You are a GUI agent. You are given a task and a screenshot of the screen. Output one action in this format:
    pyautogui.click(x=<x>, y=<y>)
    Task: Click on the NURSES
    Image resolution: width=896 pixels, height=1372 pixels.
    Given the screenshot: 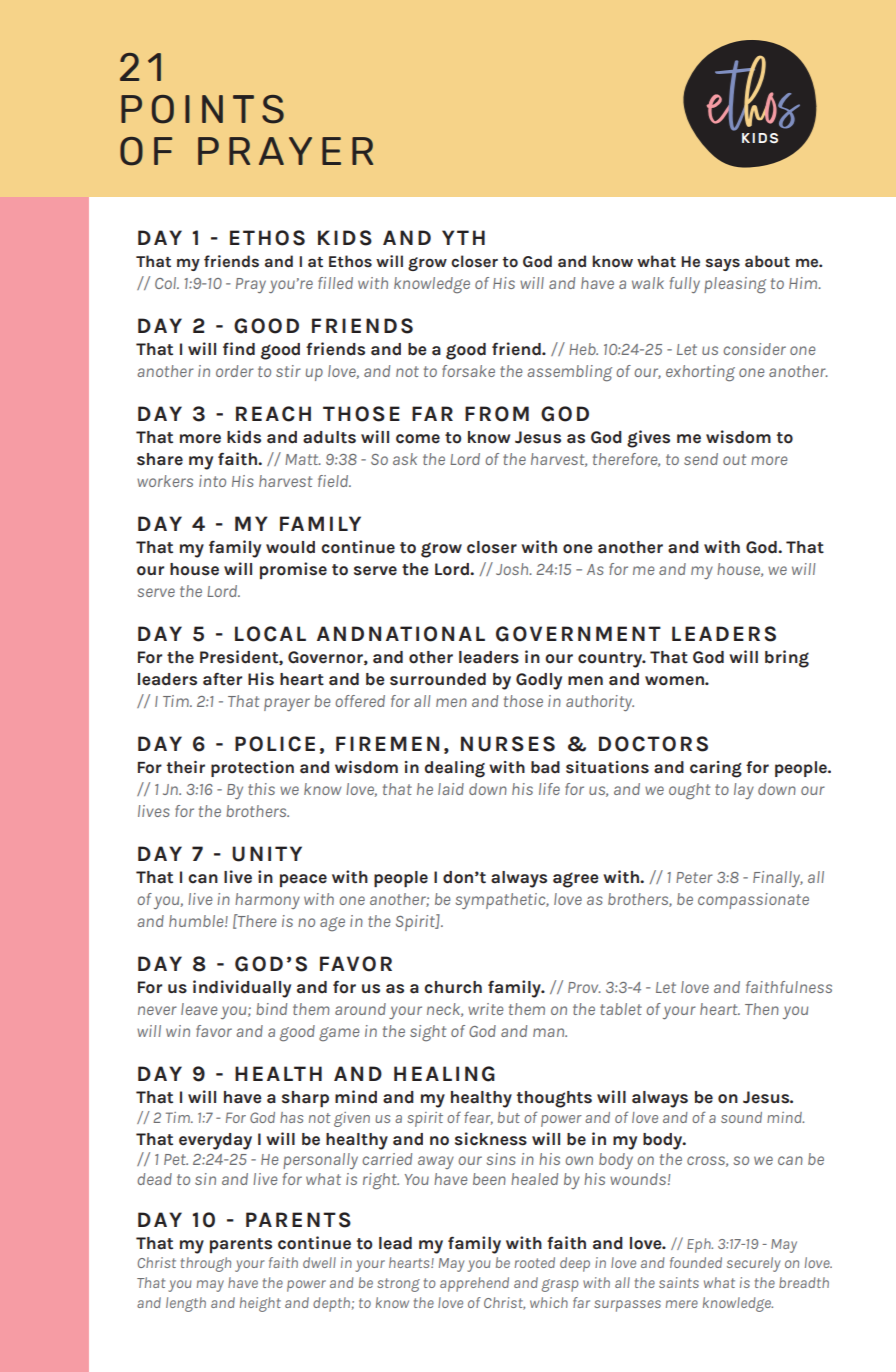 What is the action you would take?
    pyautogui.click(x=508, y=744)
